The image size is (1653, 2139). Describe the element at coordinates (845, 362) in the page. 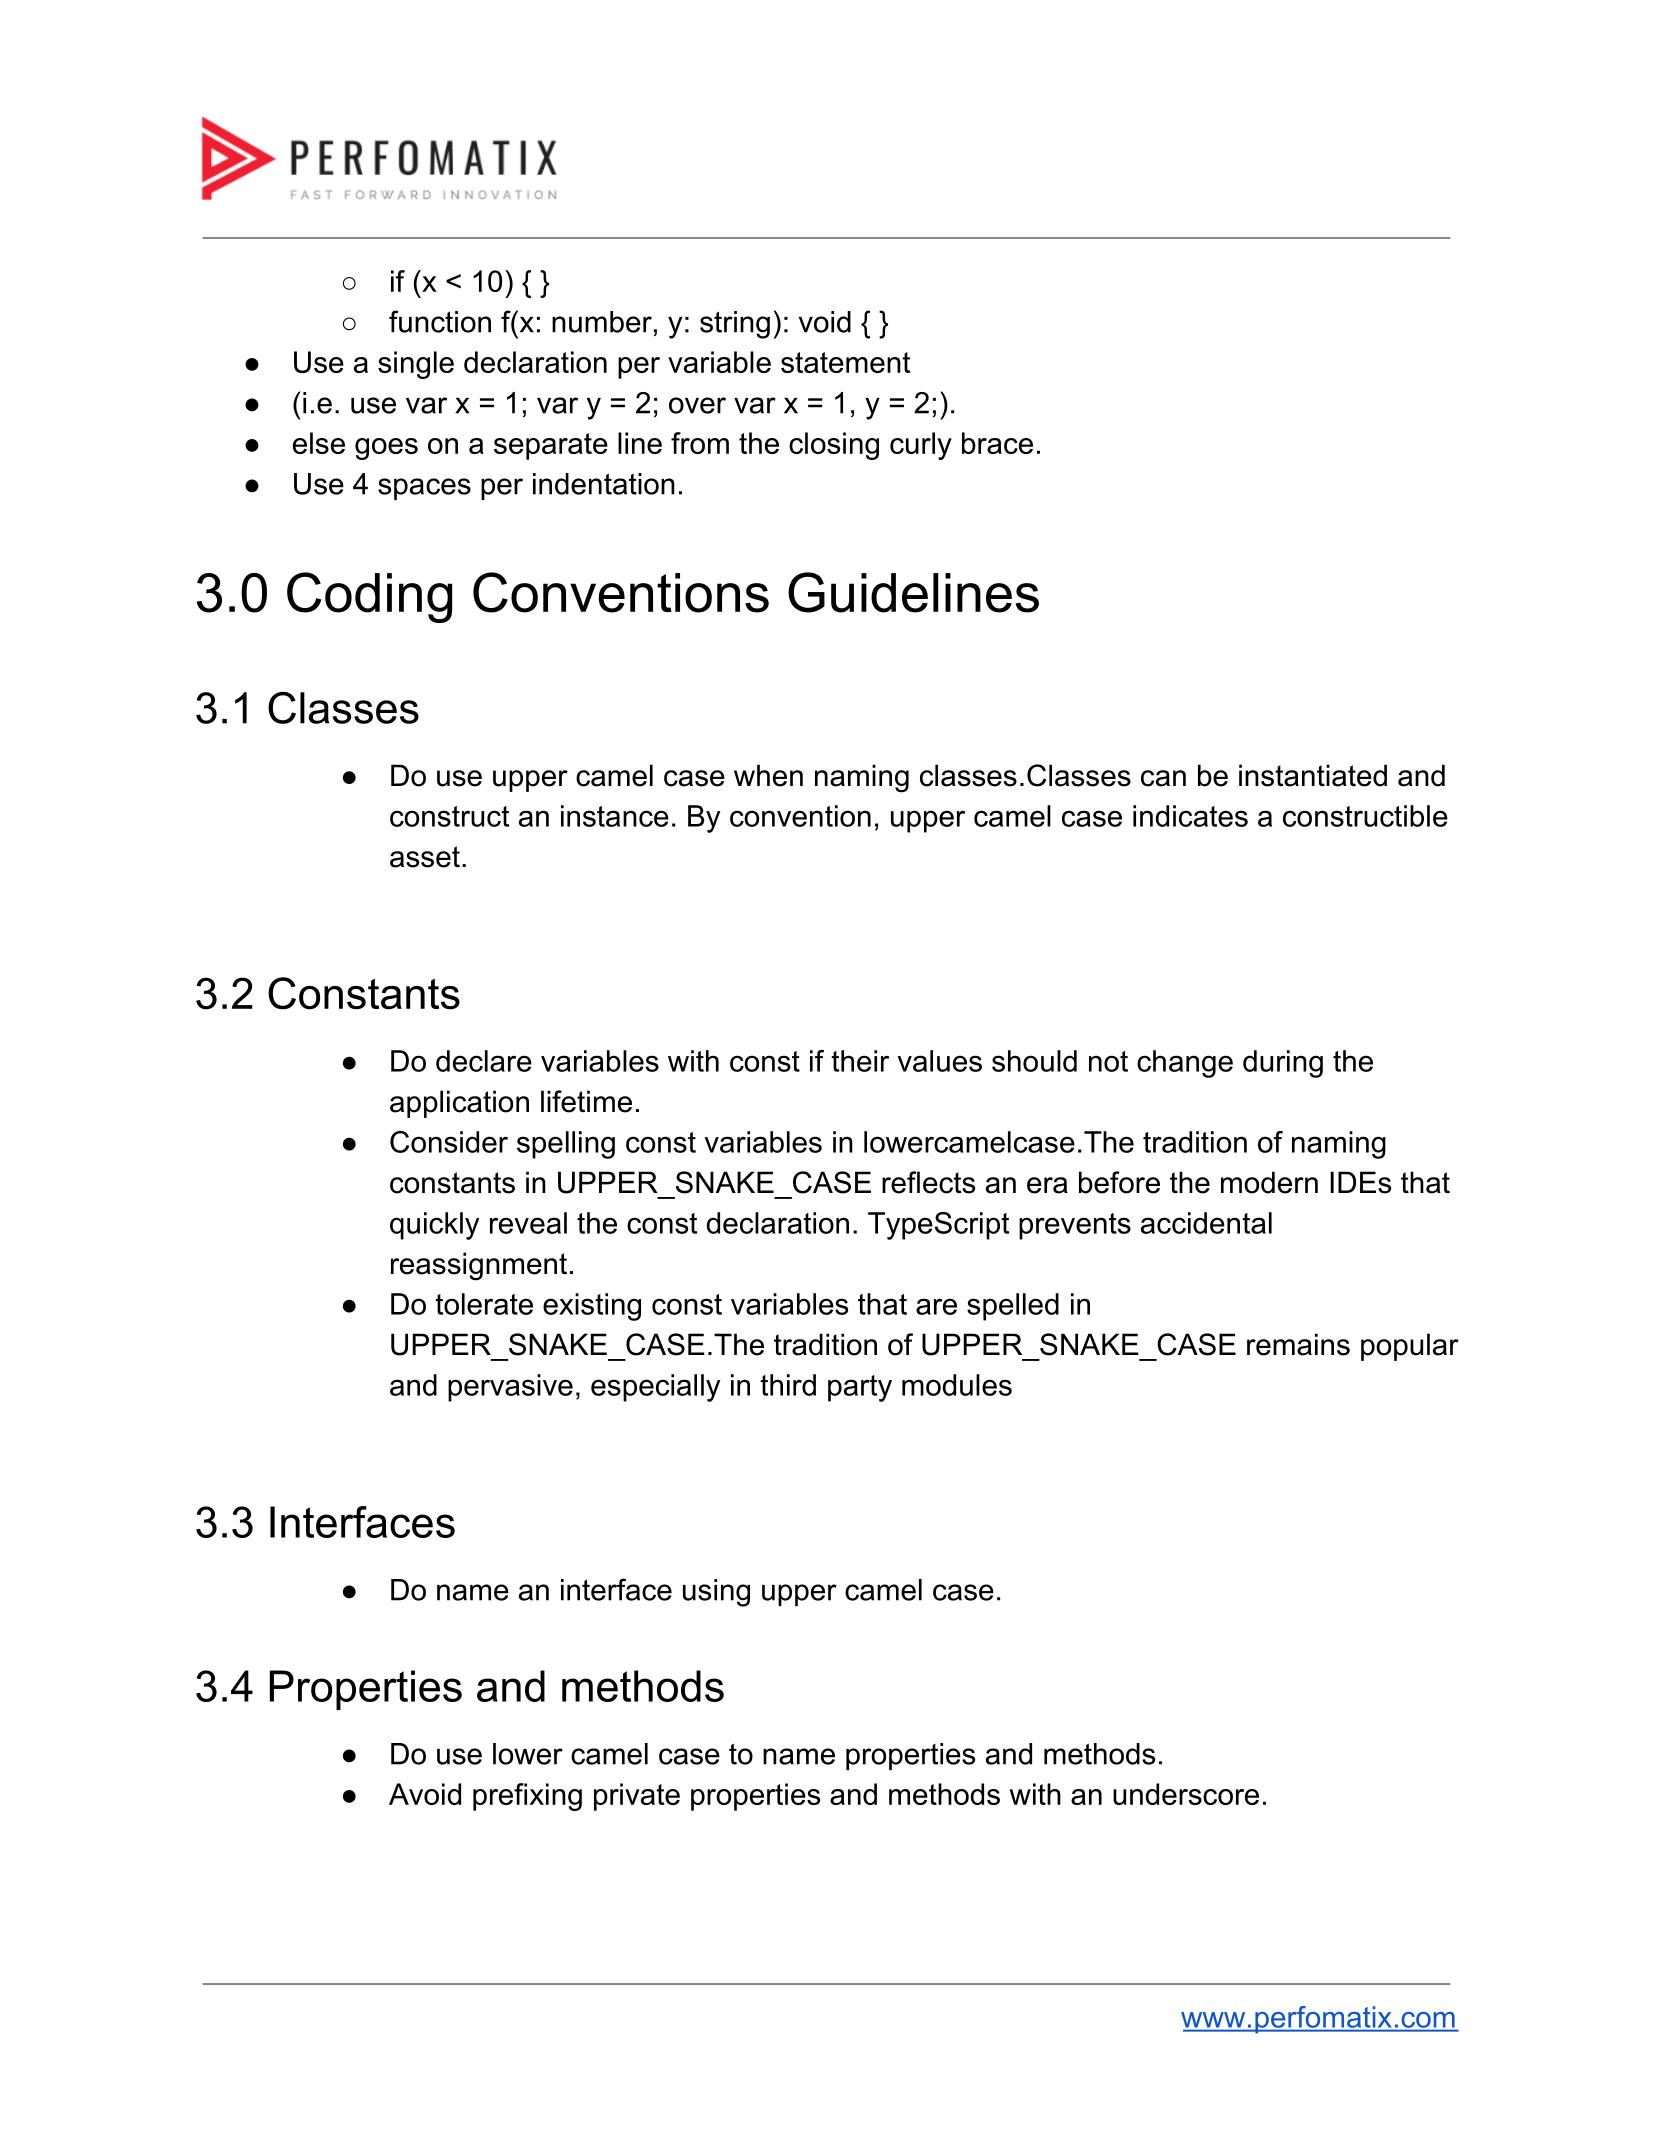

I see `statement` at that location.
